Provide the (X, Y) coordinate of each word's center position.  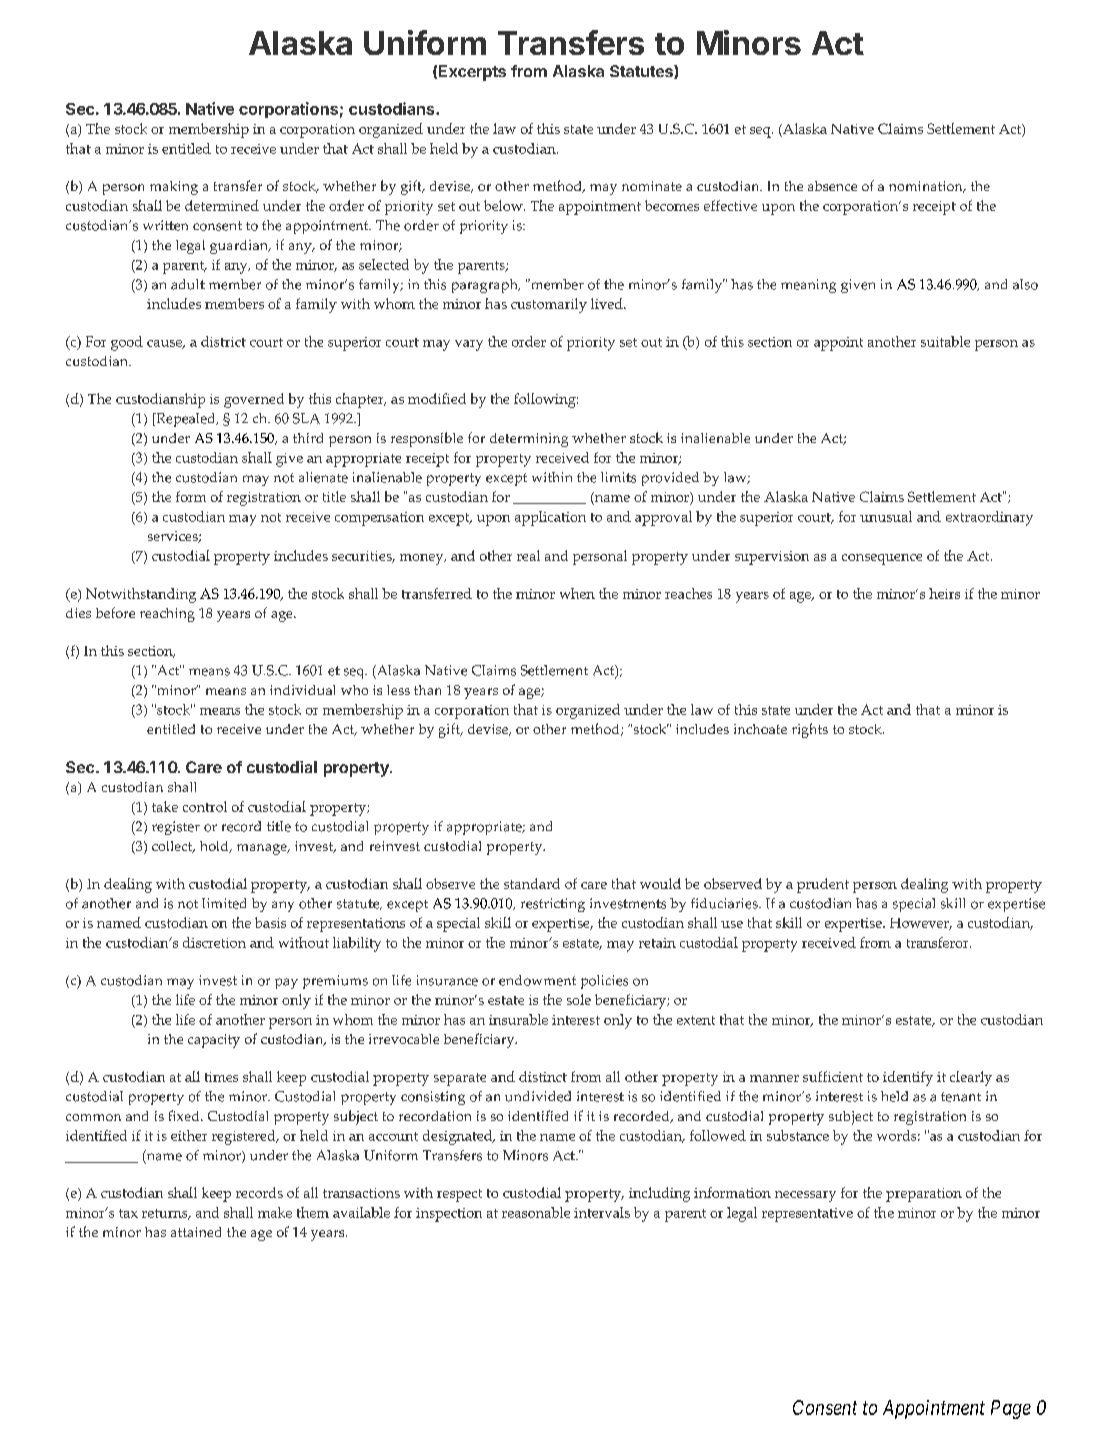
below (504, 205)
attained (196, 1232)
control (205, 806)
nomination (927, 187)
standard (532, 883)
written (165, 225)
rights (810, 730)
